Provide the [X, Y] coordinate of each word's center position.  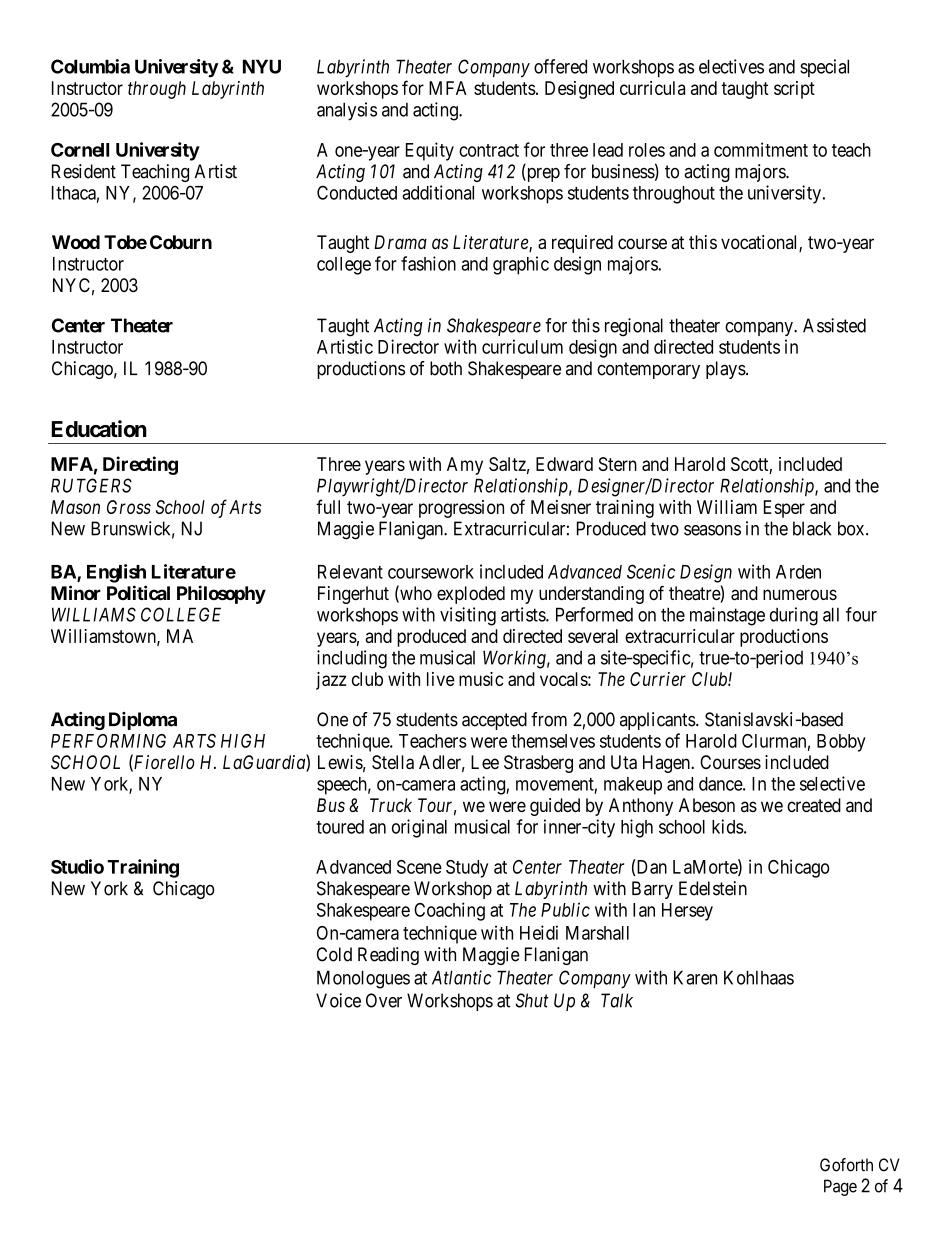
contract [489, 150]
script [794, 90]
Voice [338, 1000]
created [814, 805]
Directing [140, 465]
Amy [465, 466]
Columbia [90, 66]
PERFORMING [108, 741]
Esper [784, 509]
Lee [485, 762]
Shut [532, 1000]
